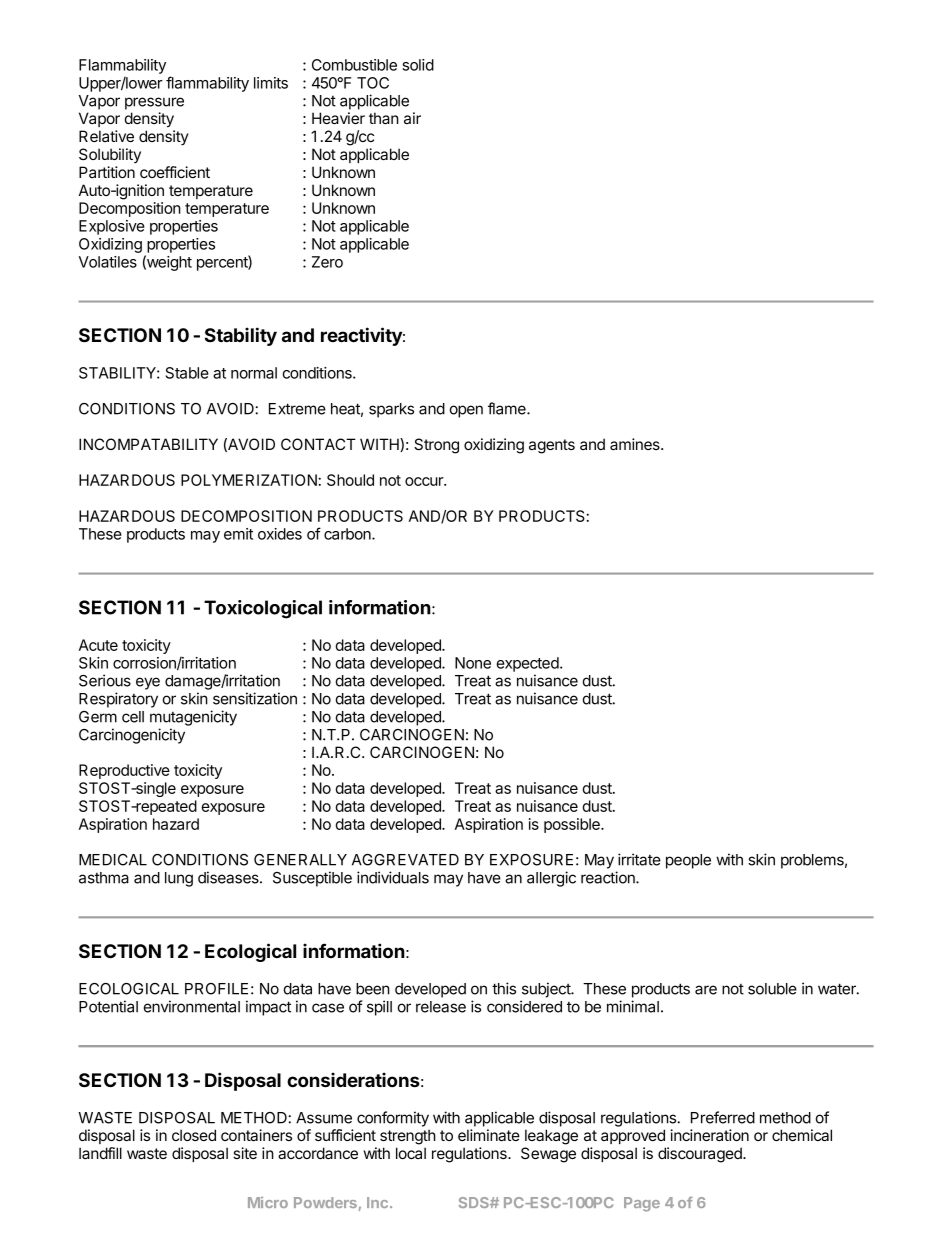  Describe the element at coordinates (412, 118) in the screenshot. I see `air` at that location.
